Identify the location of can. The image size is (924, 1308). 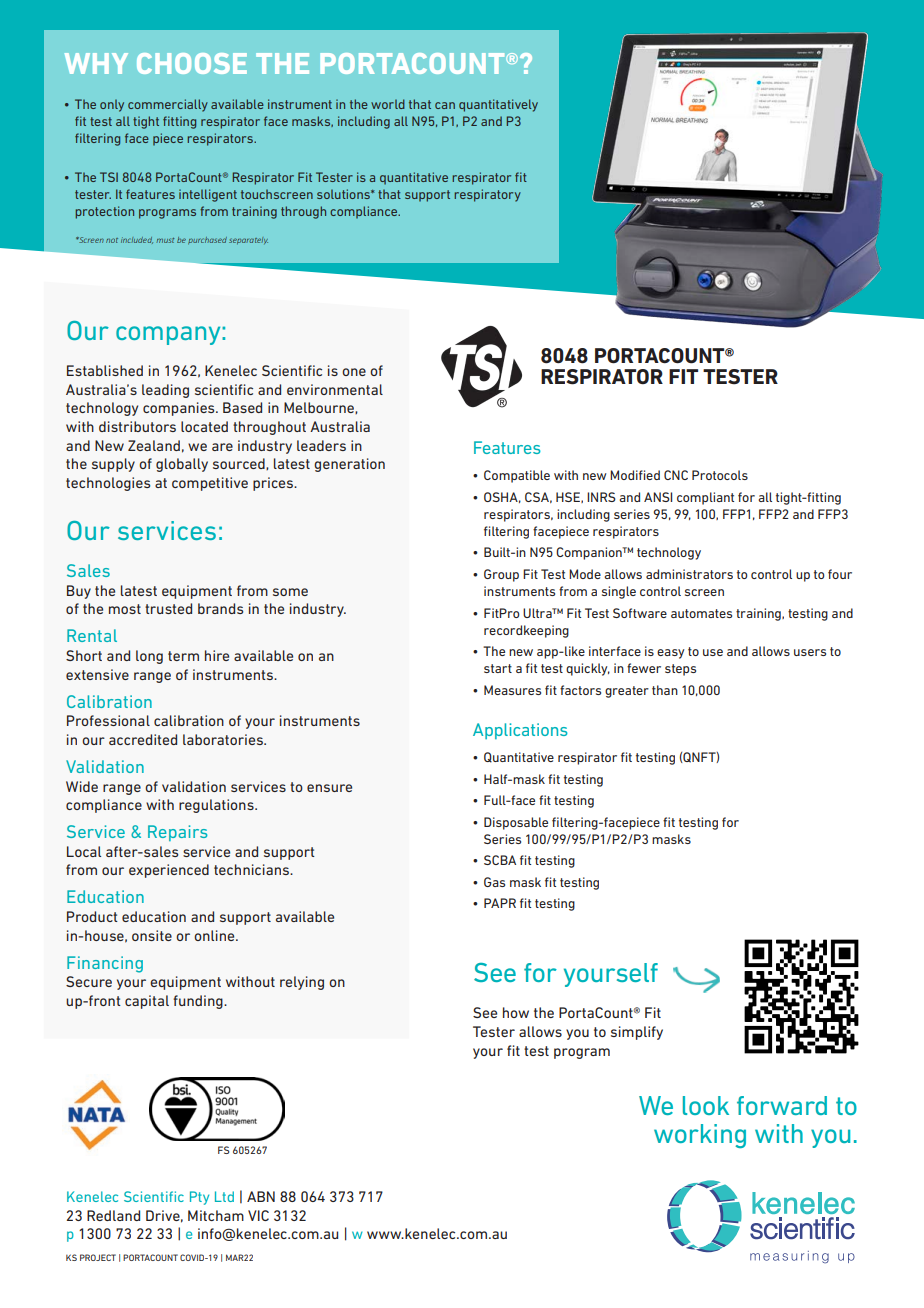
(445, 105).
